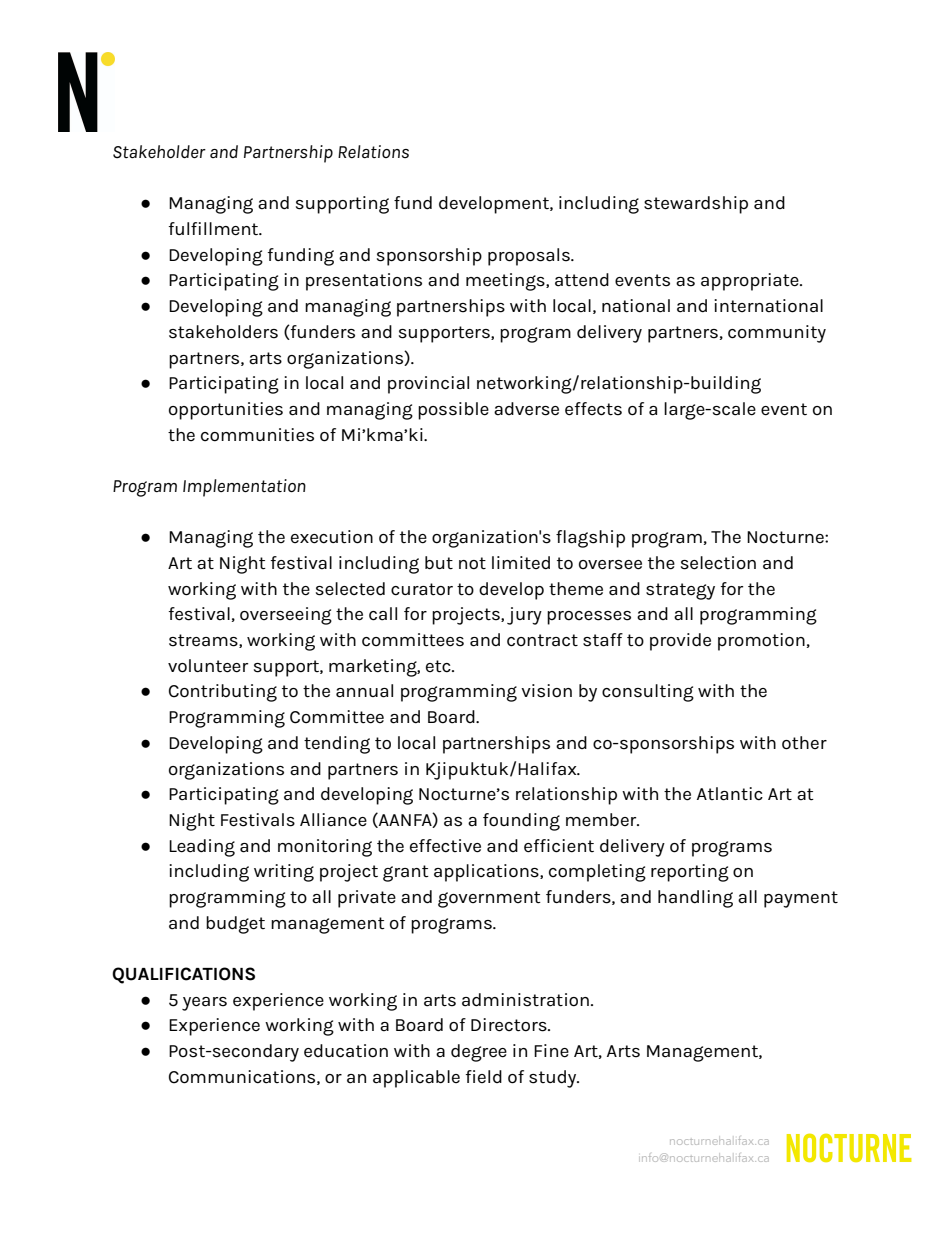 Image resolution: width=952 pixels, height=1233 pixels. What do you see at coordinates (524, 616) in the page?
I see `jury` at bounding box center [524, 616].
